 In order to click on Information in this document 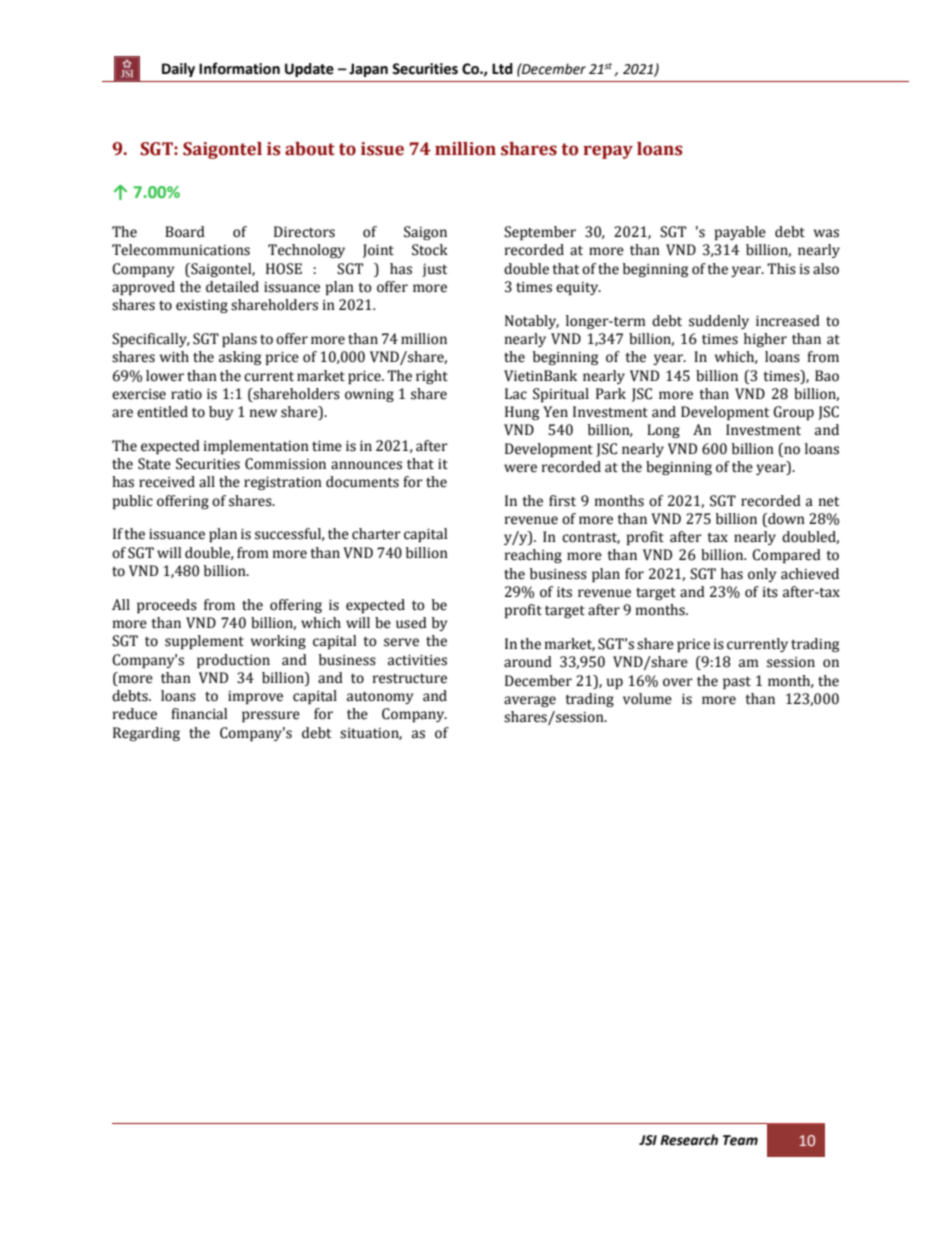, I will do `click(239, 68)`.
